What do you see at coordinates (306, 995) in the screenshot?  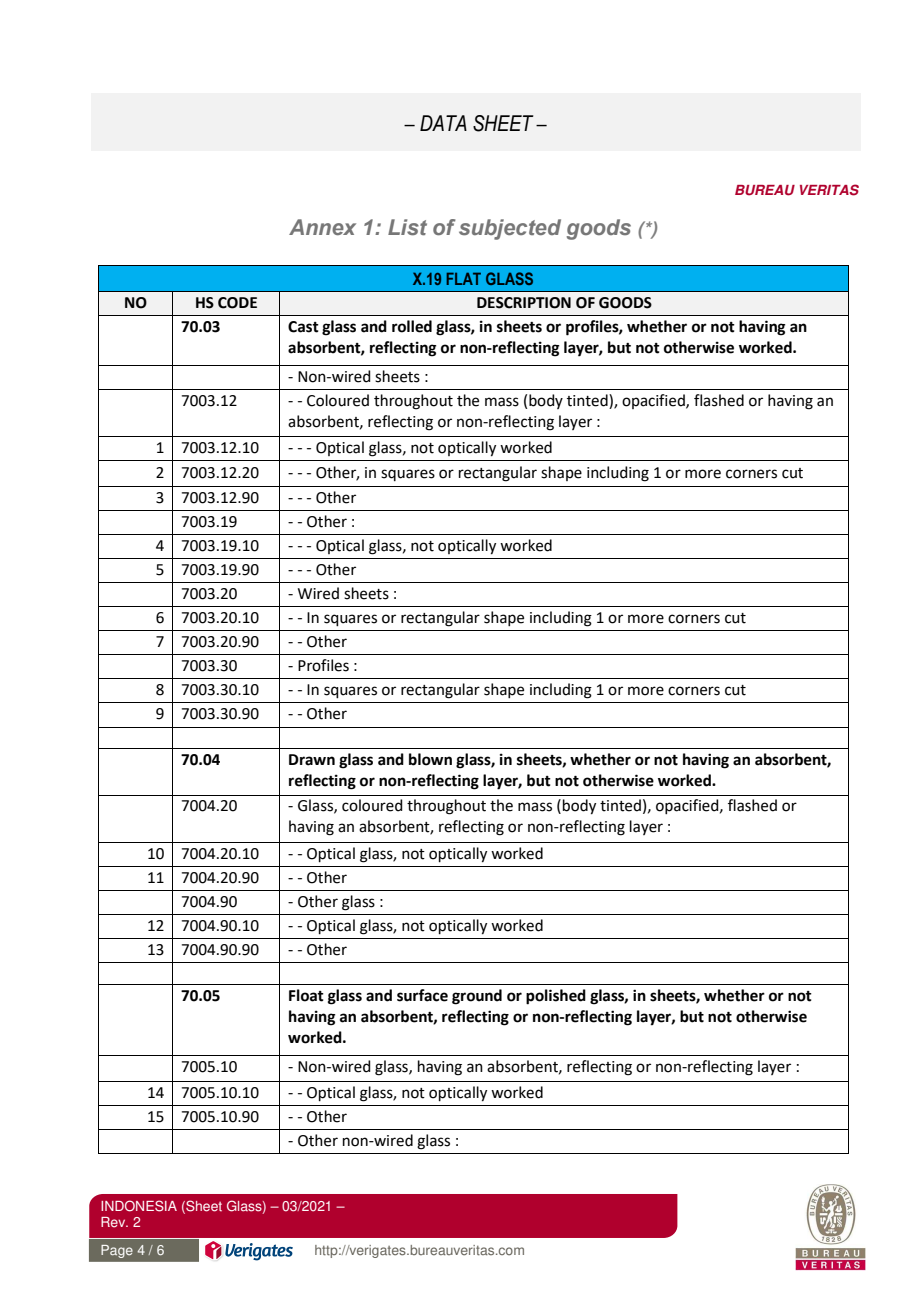 I see `Float` at bounding box center [306, 995].
